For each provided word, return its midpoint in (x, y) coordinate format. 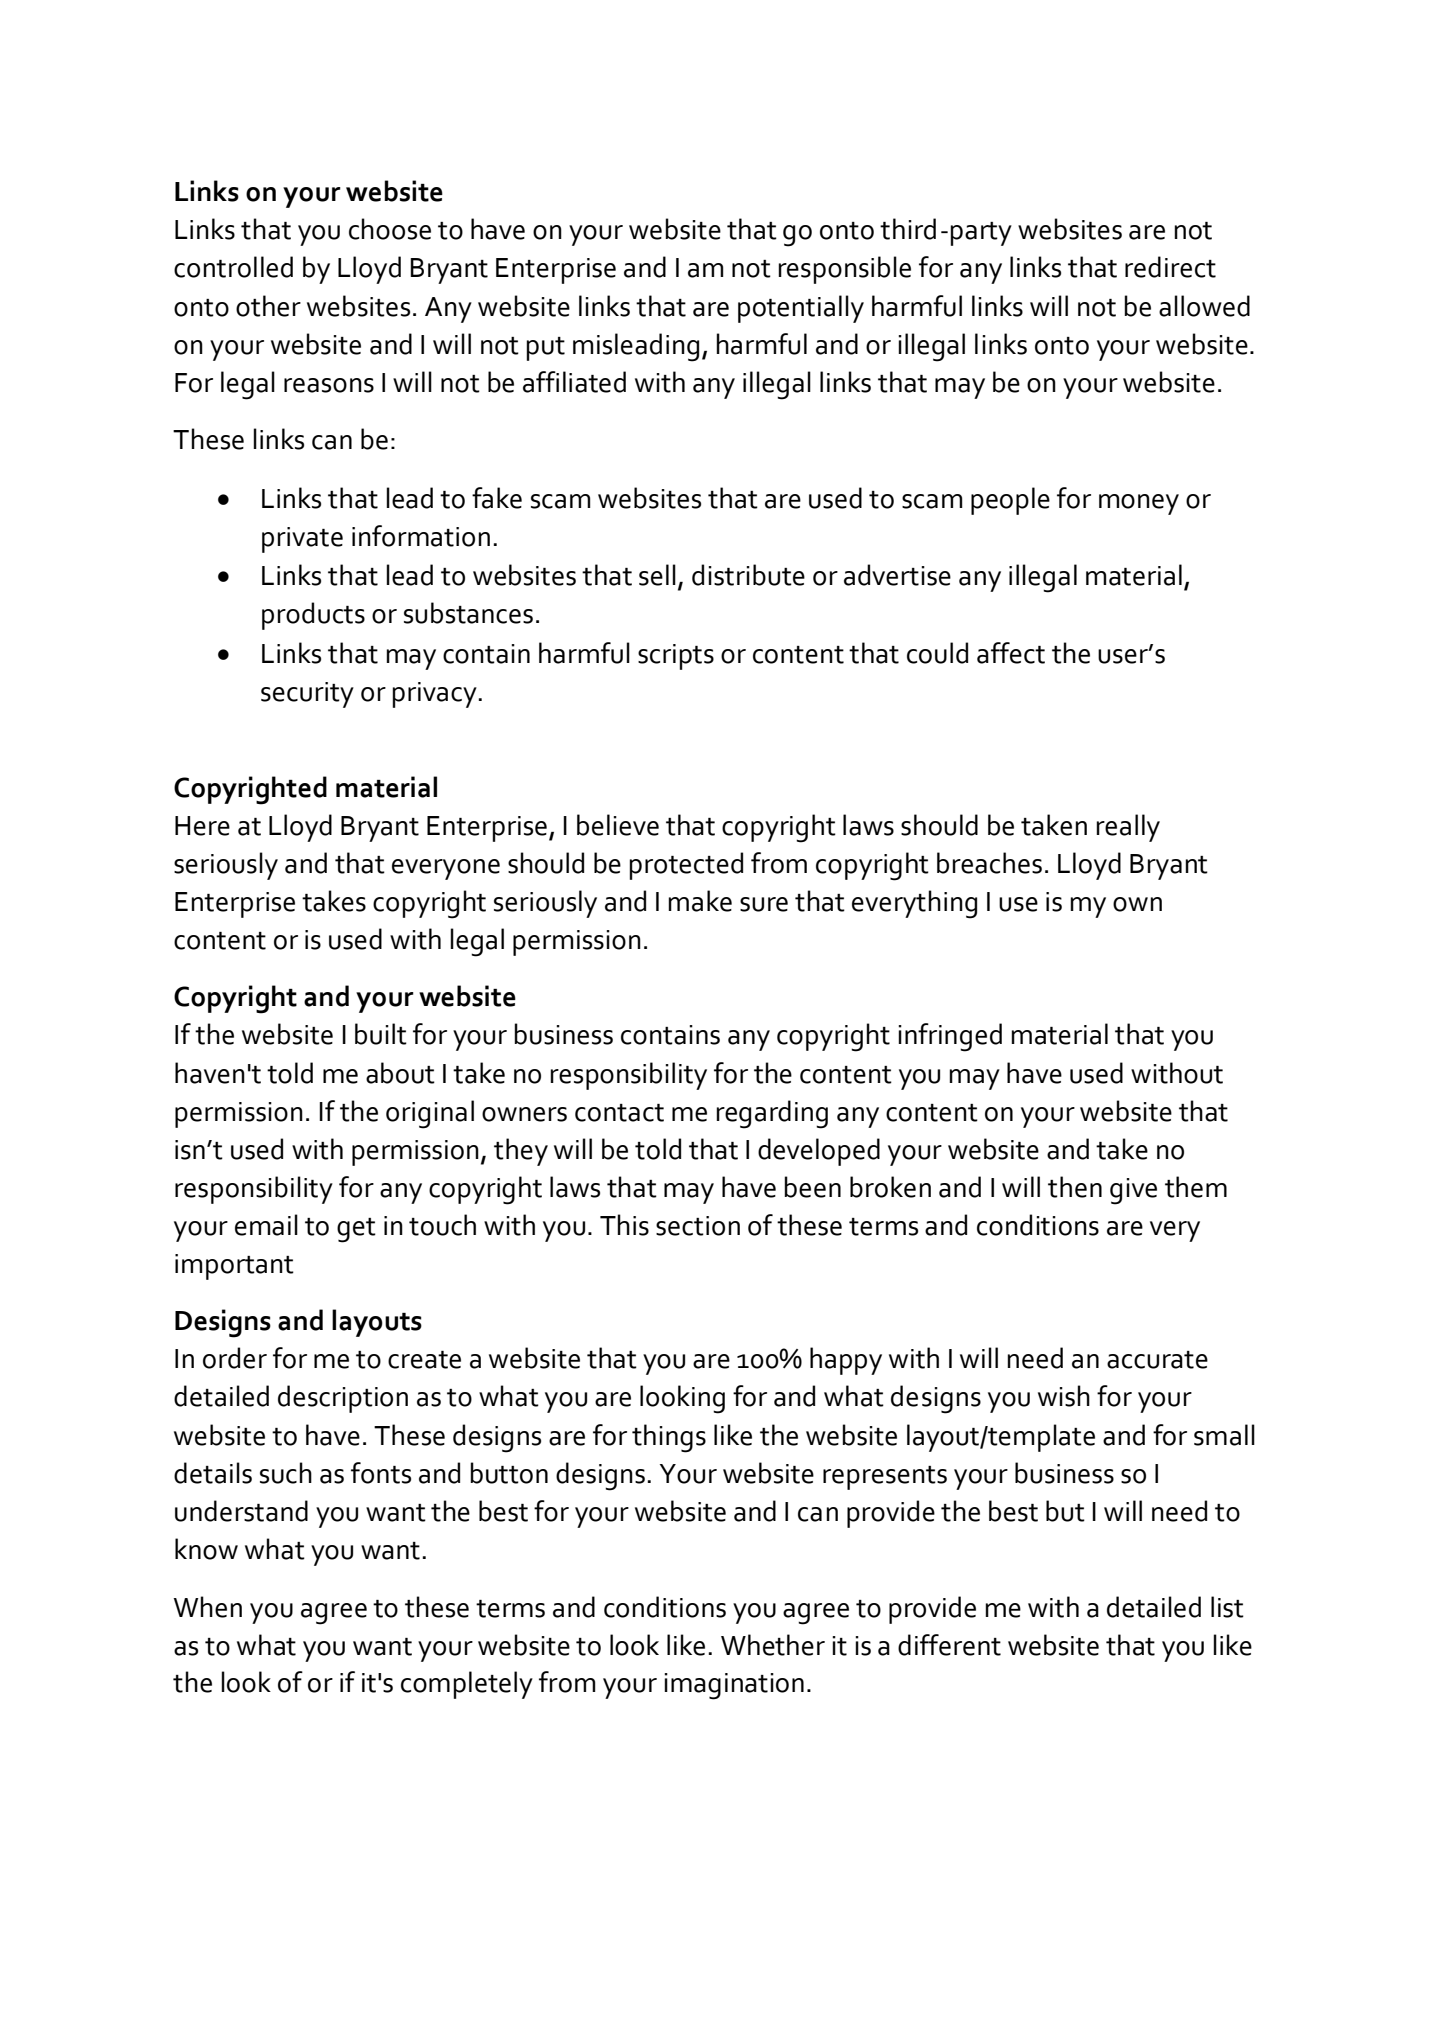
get (356, 1230)
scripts (676, 657)
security (307, 695)
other (268, 306)
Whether (773, 1645)
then (1075, 1187)
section (698, 1226)
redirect (1170, 267)
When (208, 1607)
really (1128, 828)
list (1227, 1607)
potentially (801, 309)
